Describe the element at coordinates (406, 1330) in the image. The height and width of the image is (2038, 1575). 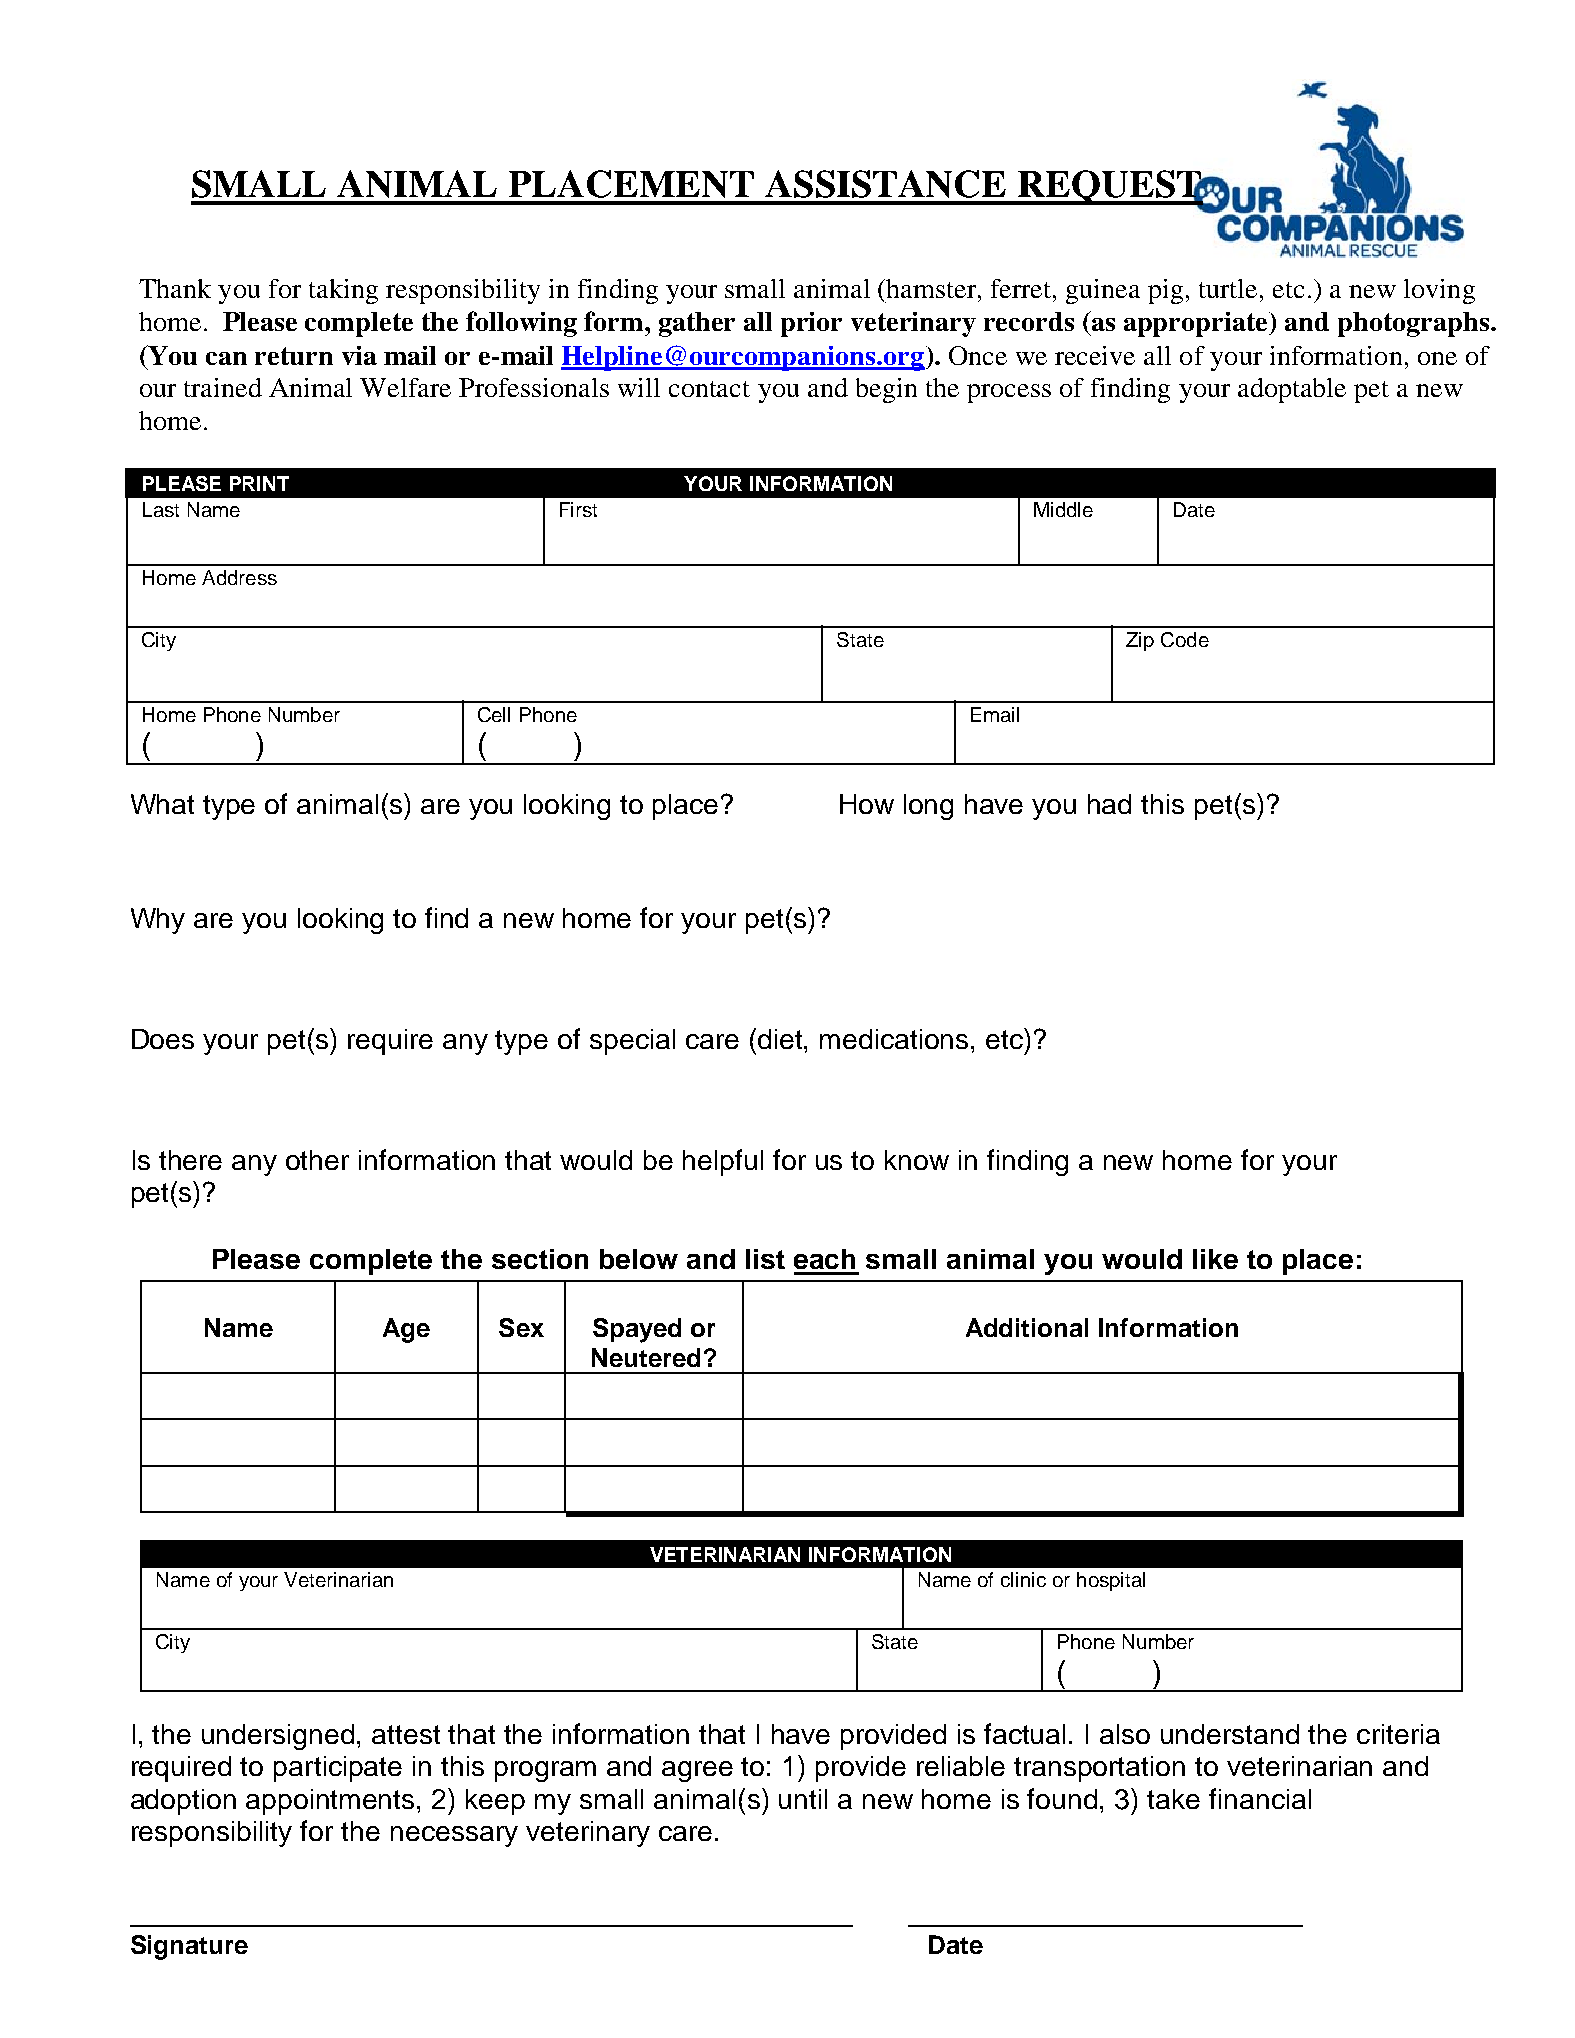
I see `Age` at that location.
